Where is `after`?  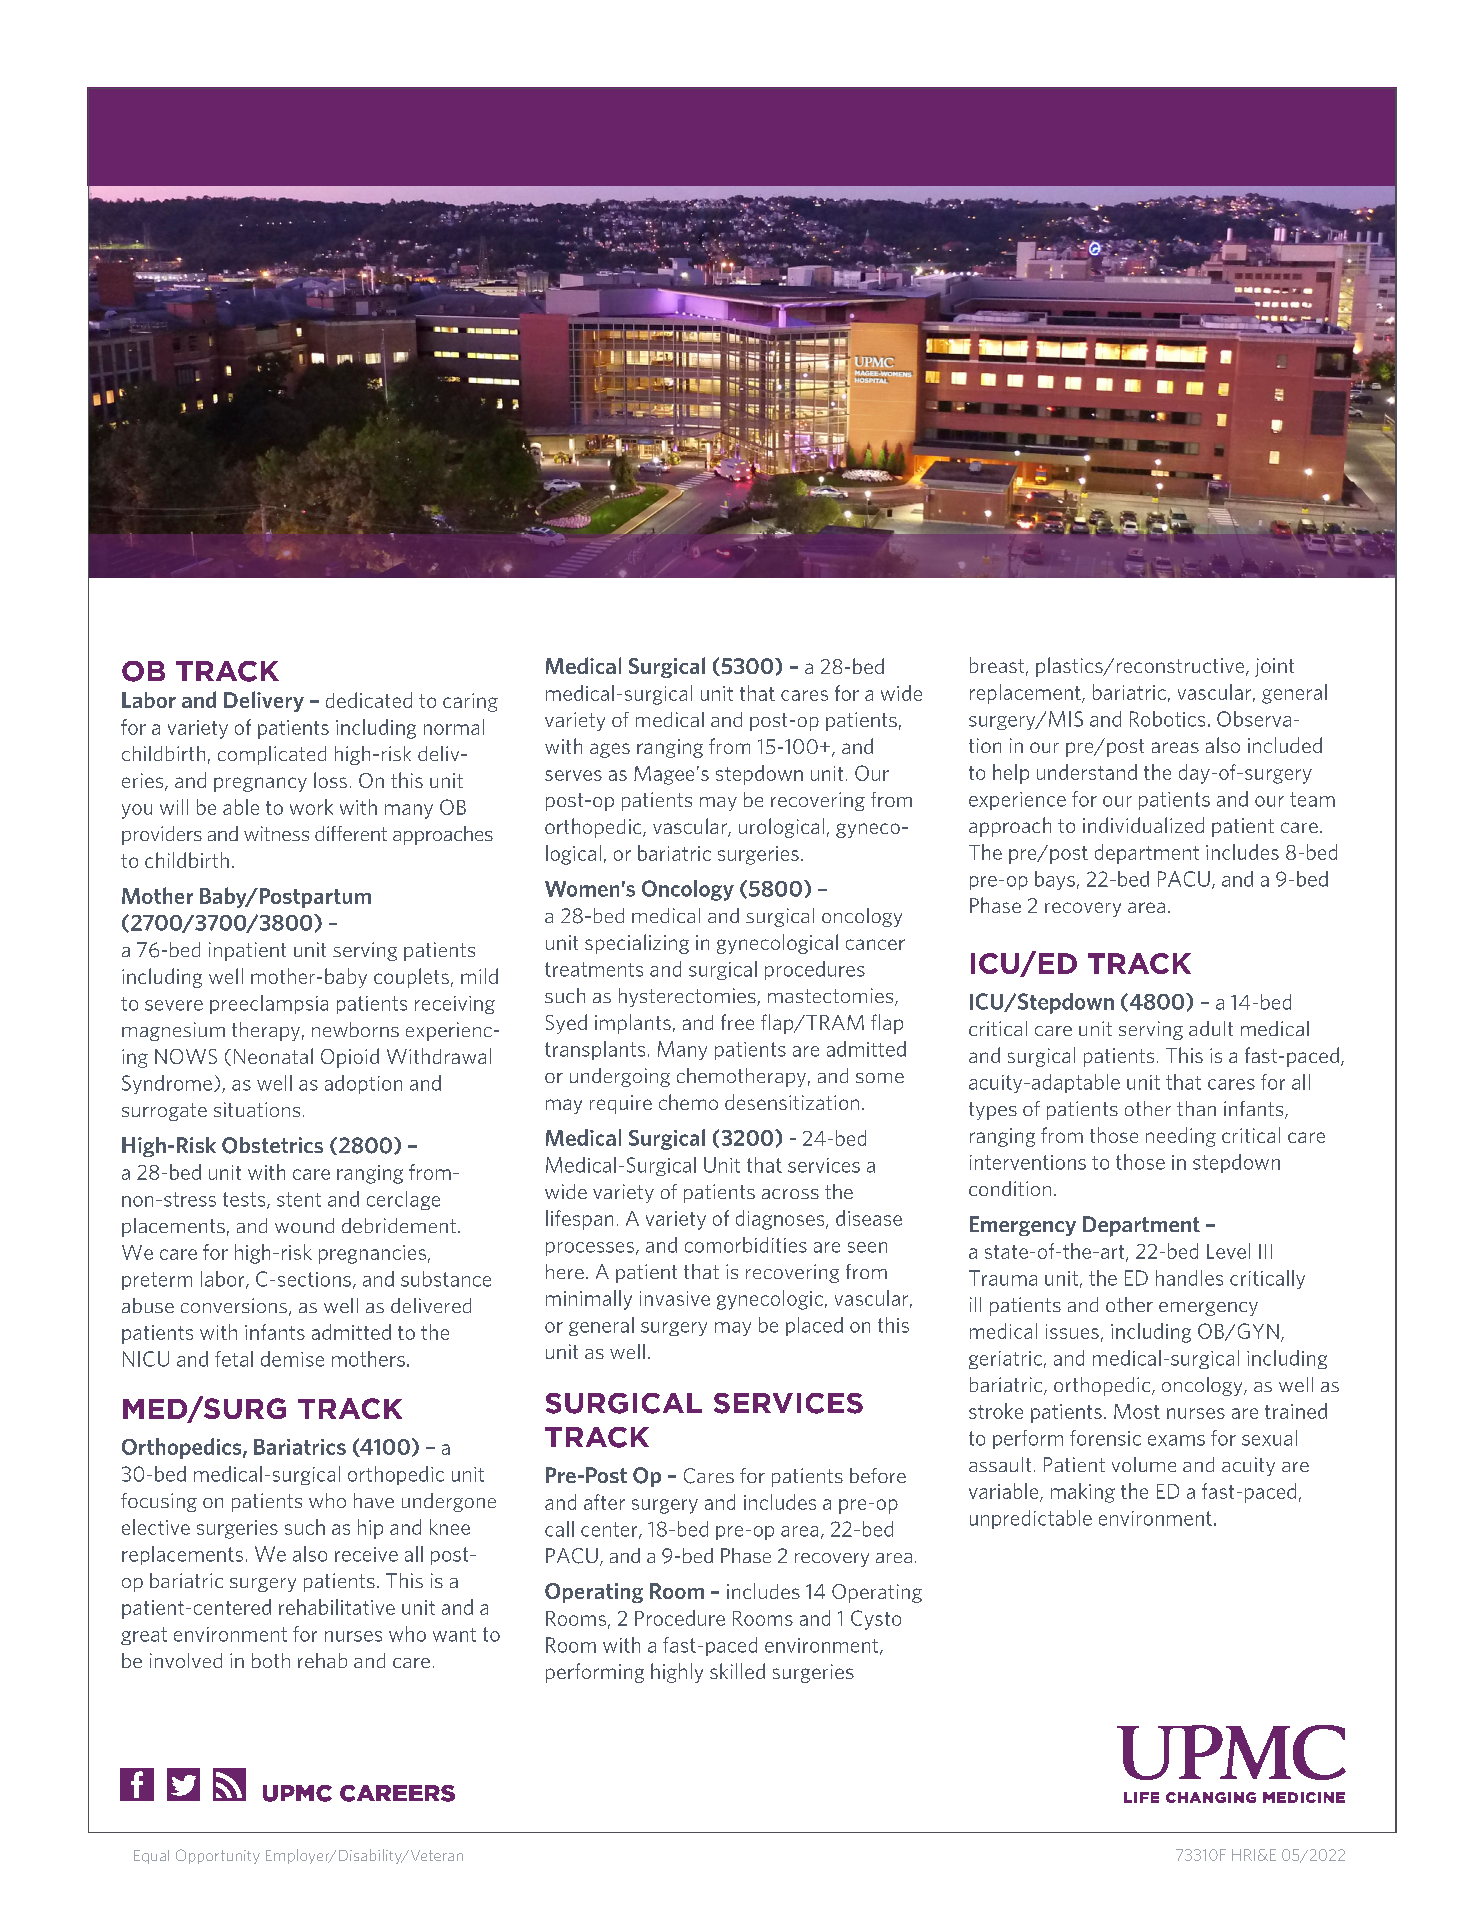 after is located at coordinates (604, 1502).
